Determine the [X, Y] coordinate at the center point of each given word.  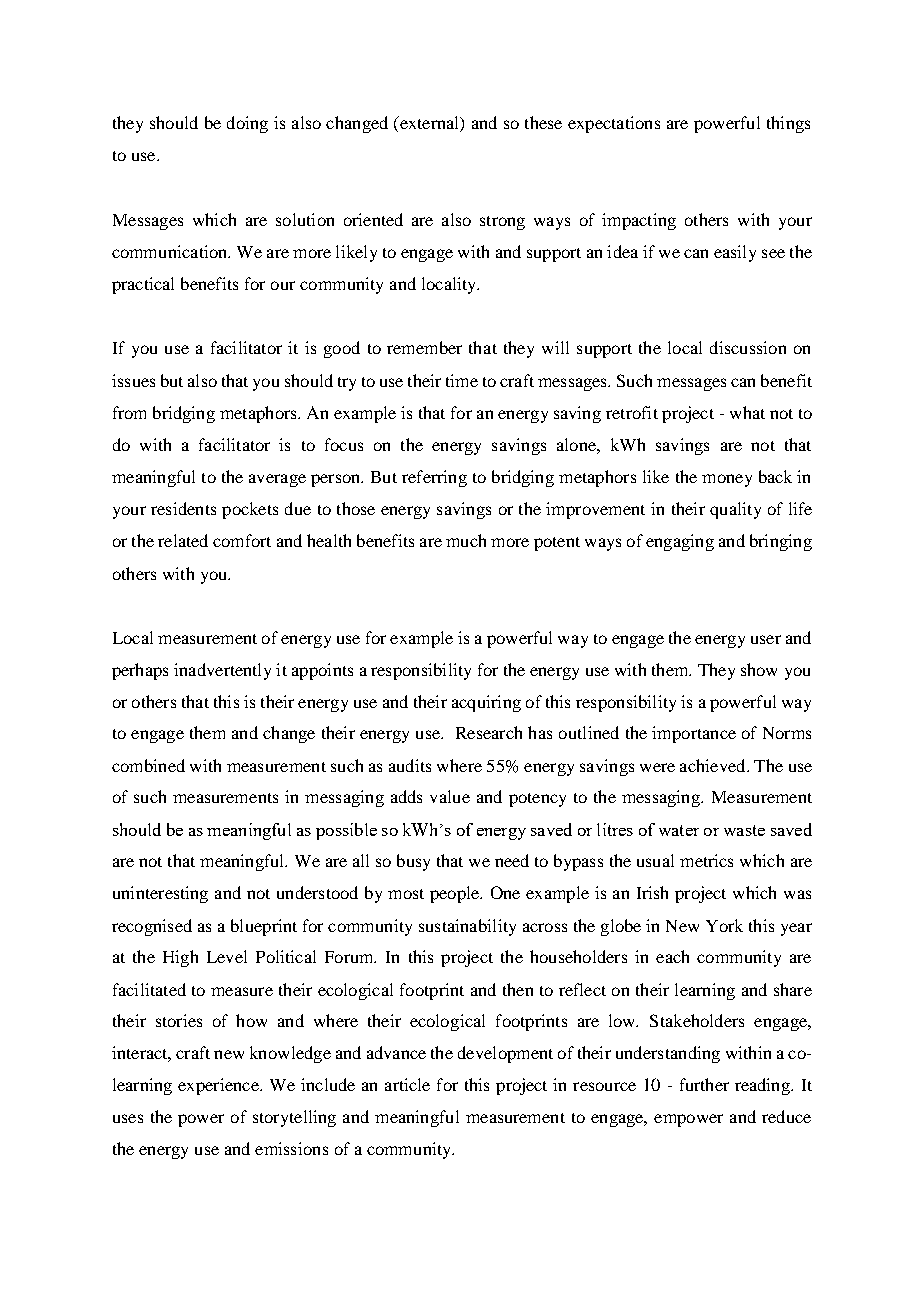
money [727, 480]
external [429, 124]
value [450, 796]
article [407, 1084]
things [788, 124]
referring [434, 478]
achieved [714, 765]
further [704, 1084]
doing [247, 124]
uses [128, 1118]
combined [148, 765]
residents [183, 508]
